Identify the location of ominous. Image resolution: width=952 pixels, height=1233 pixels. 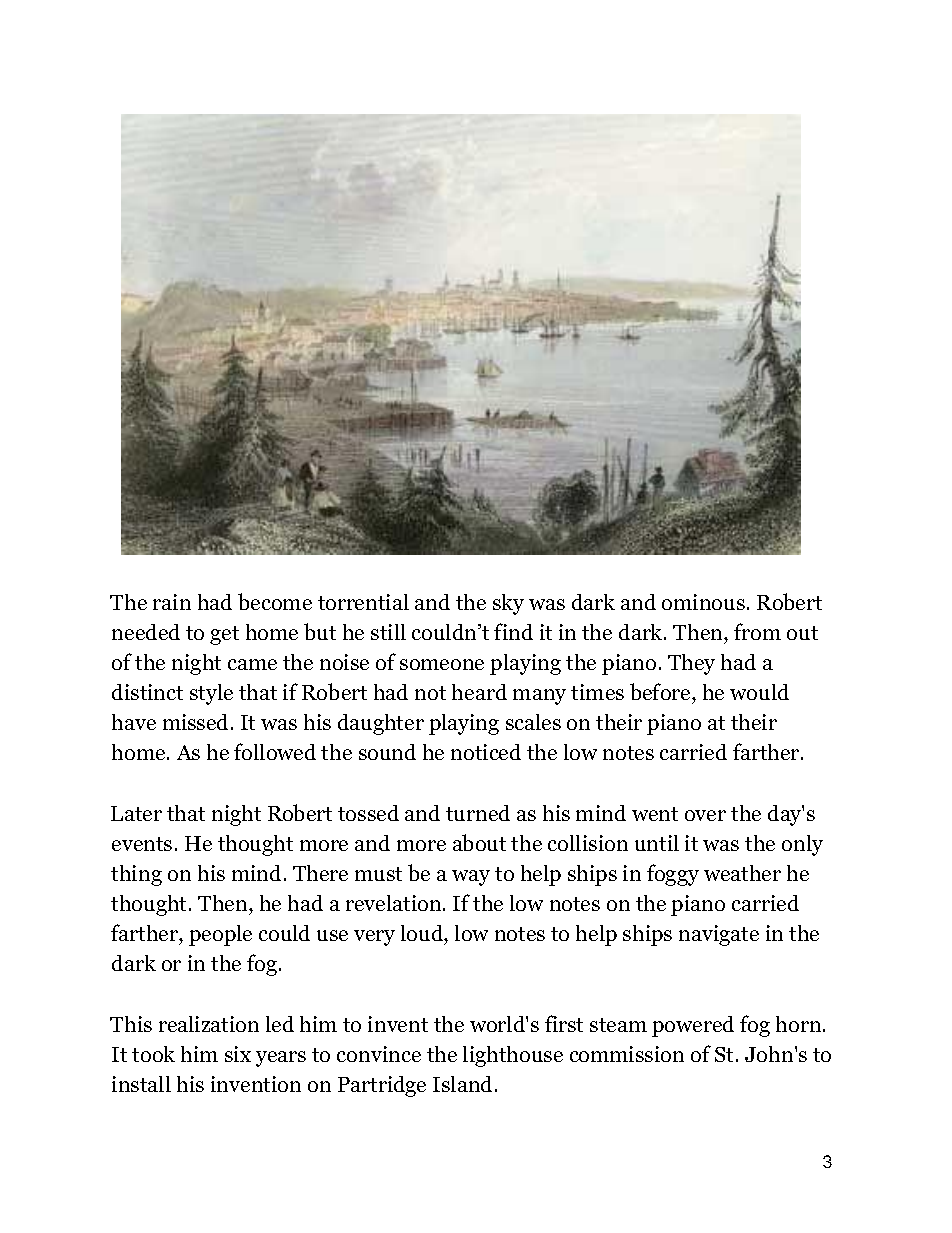
(703, 602).
